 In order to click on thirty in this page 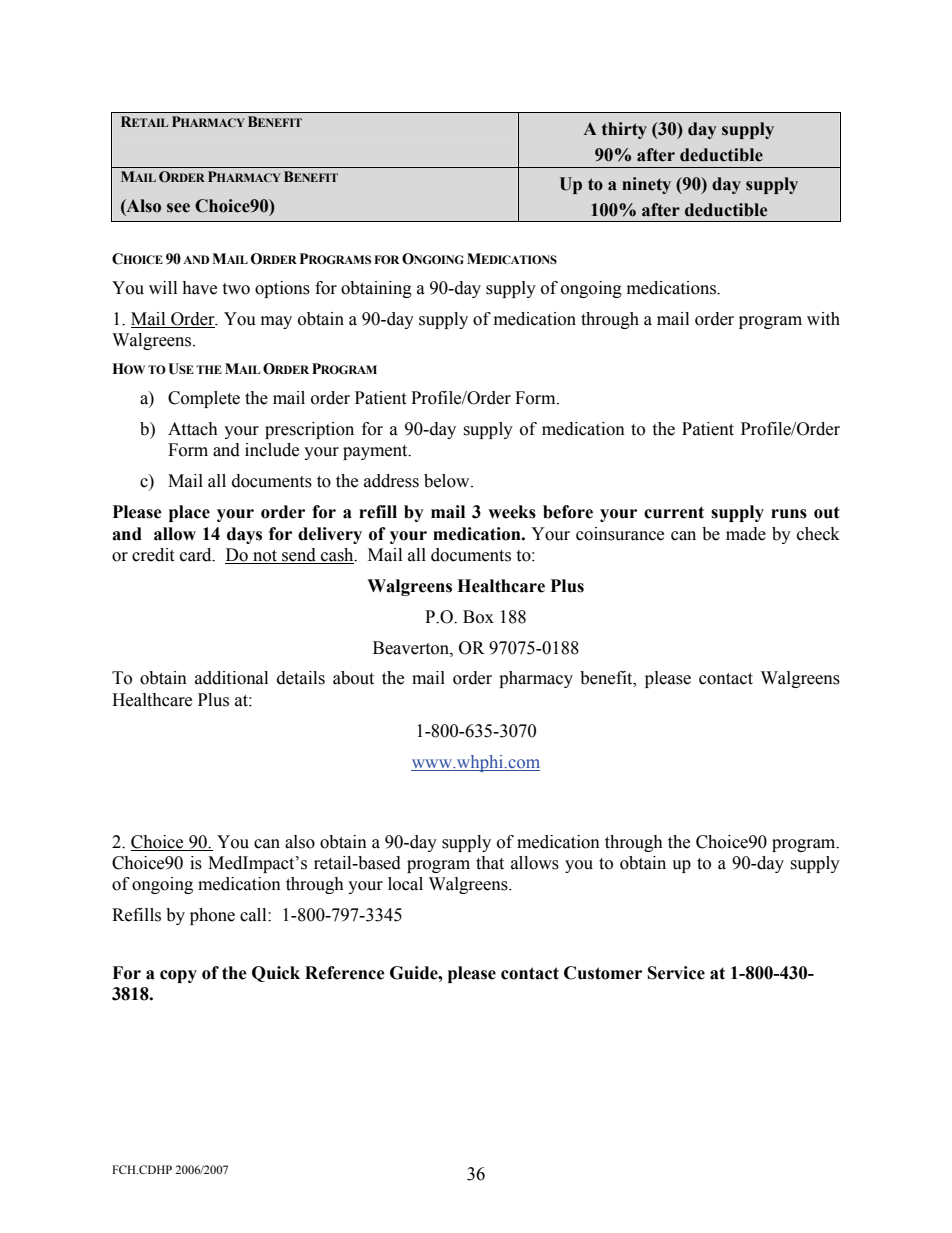, I will do `click(624, 130)`.
